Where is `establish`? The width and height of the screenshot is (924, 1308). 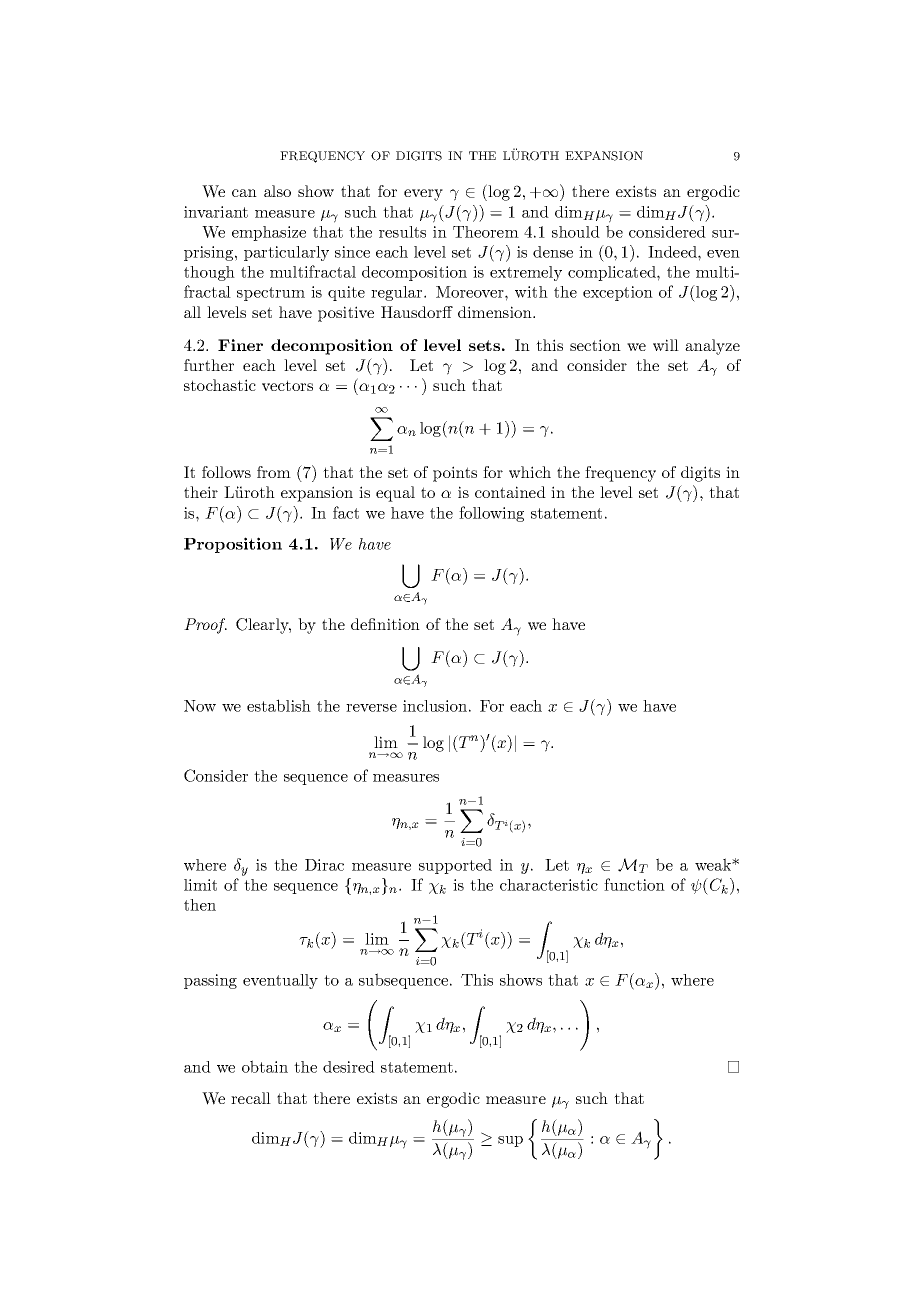 establish is located at coordinates (279, 705).
